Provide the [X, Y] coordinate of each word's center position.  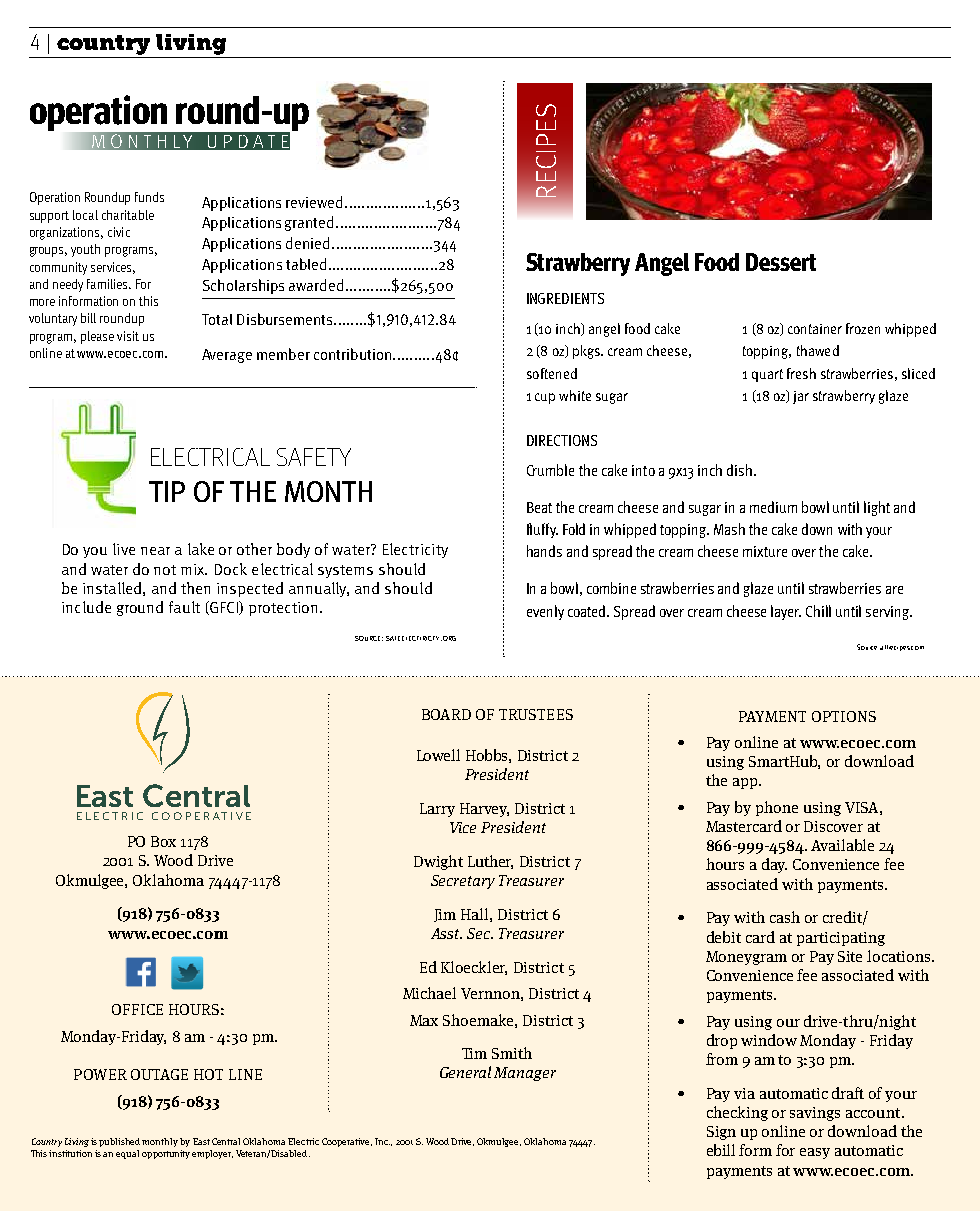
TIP [167, 491]
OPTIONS [844, 716]
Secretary [463, 882]
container [815, 329]
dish [739, 470]
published [121, 1142]
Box [163, 841]
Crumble [550, 470]
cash [785, 917]
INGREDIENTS [565, 298]
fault [184, 607]
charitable [128, 215]
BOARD [446, 714]
